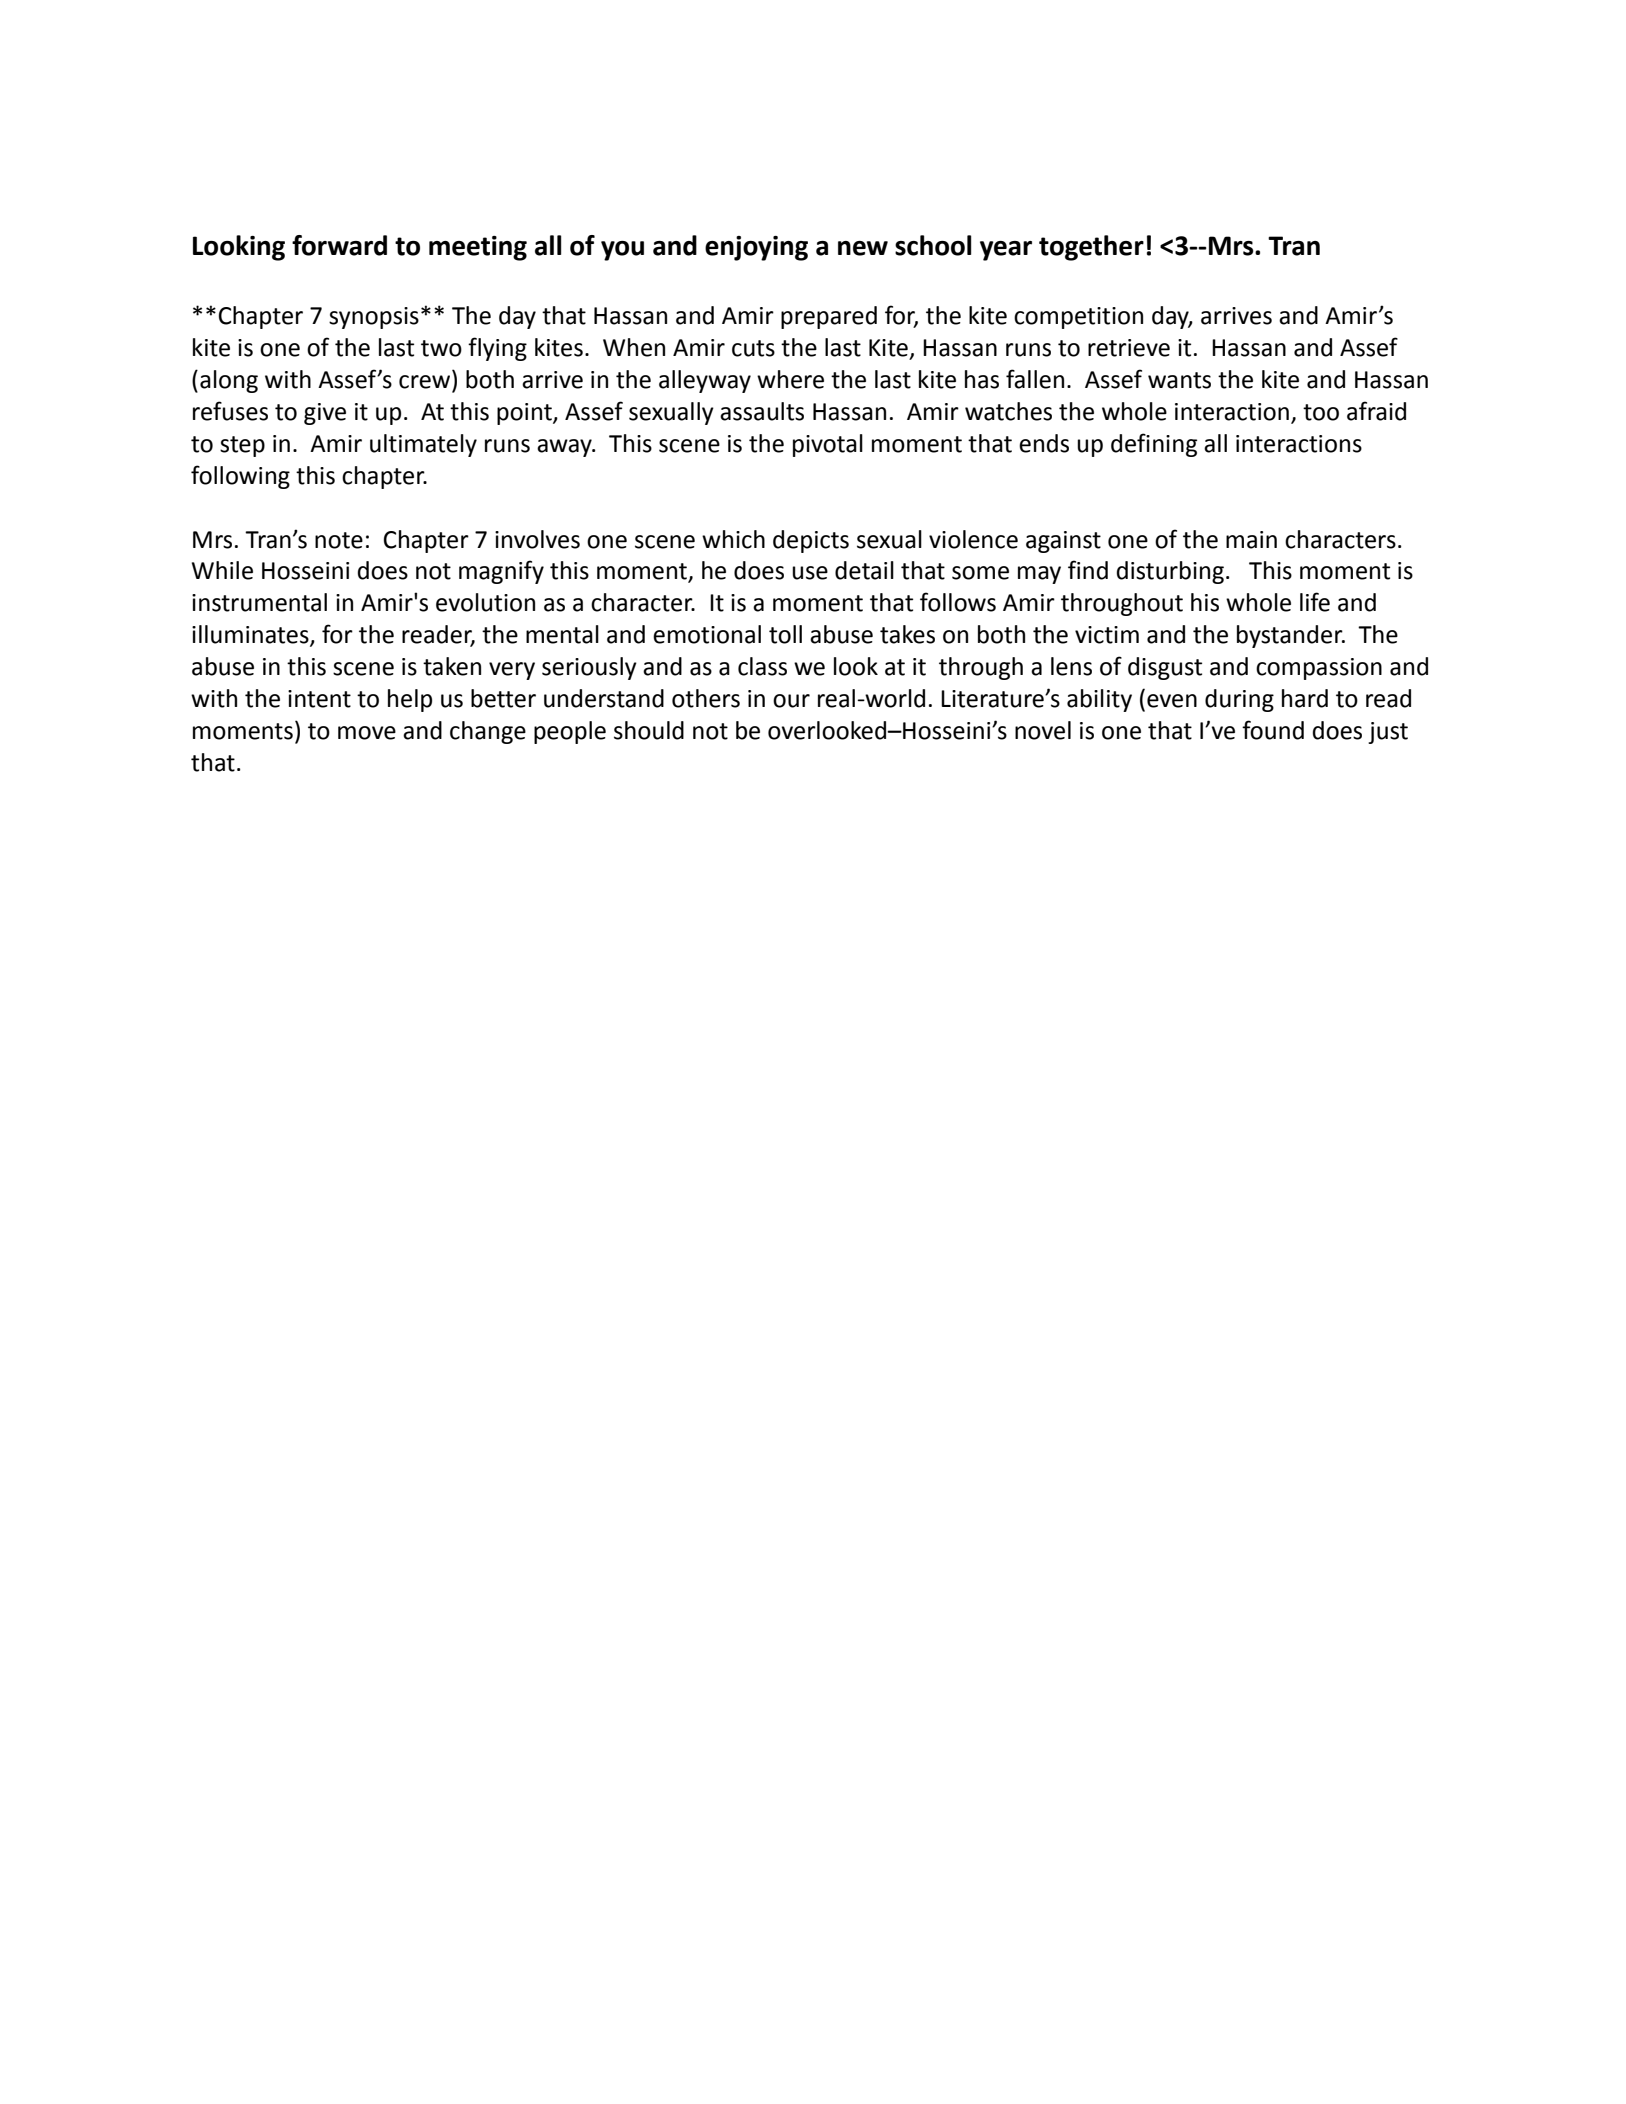  What do you see at coordinates (339, 540) in the page?
I see `note` at bounding box center [339, 540].
